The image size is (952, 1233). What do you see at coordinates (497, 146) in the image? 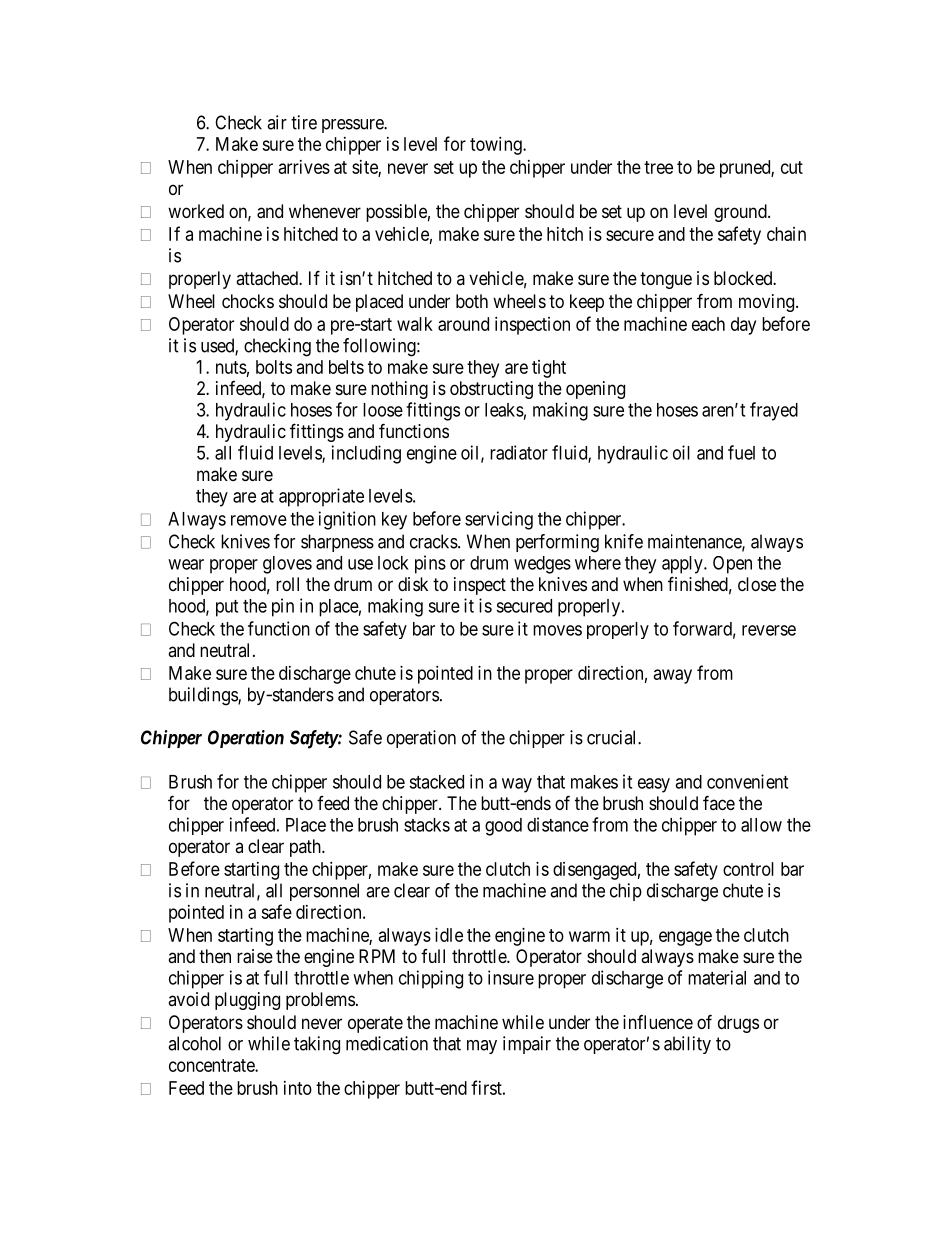
I see `towing` at bounding box center [497, 146].
